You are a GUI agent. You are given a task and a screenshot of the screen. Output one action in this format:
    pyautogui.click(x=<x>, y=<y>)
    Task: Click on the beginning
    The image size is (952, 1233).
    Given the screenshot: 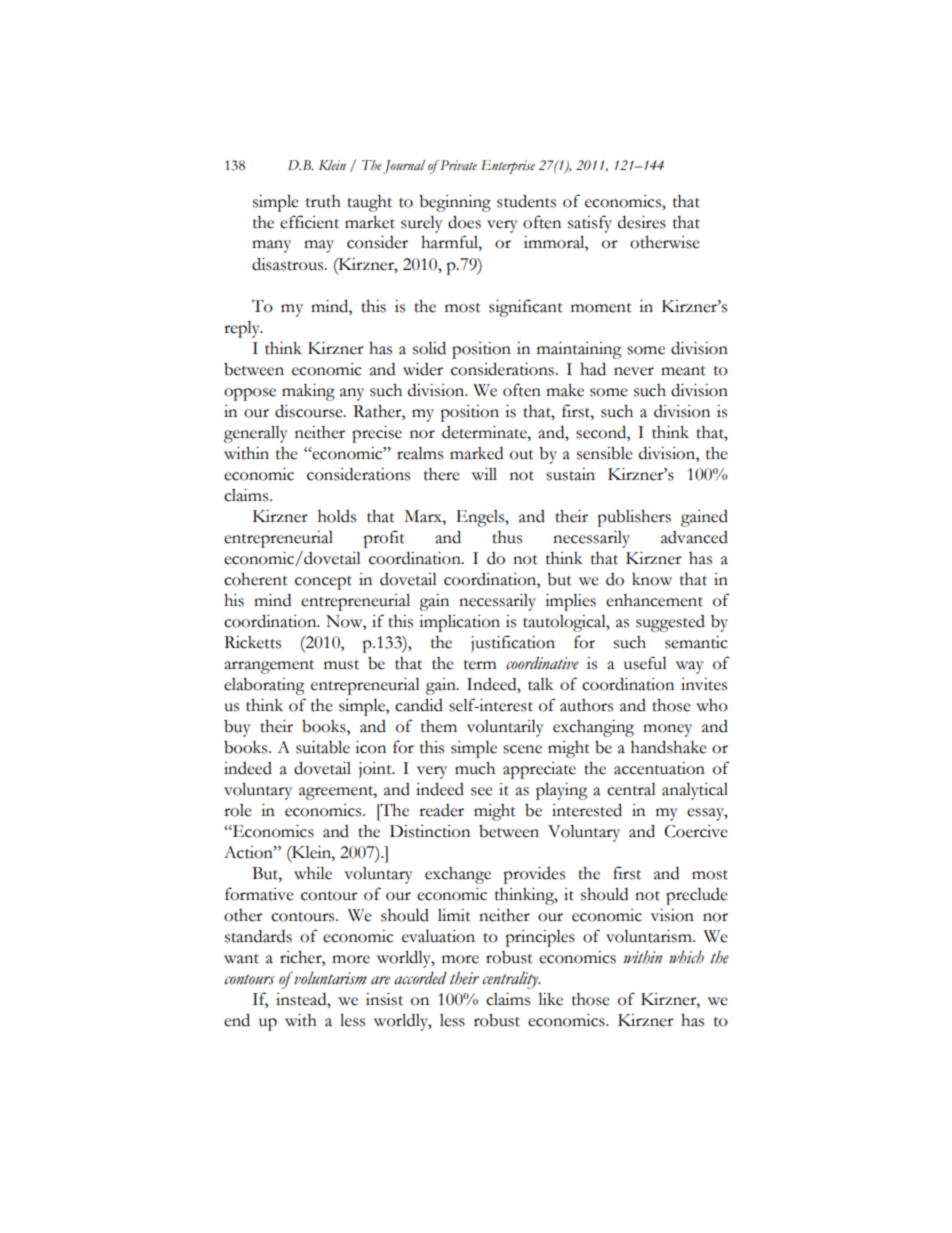 What is the action you would take?
    pyautogui.click(x=455, y=203)
